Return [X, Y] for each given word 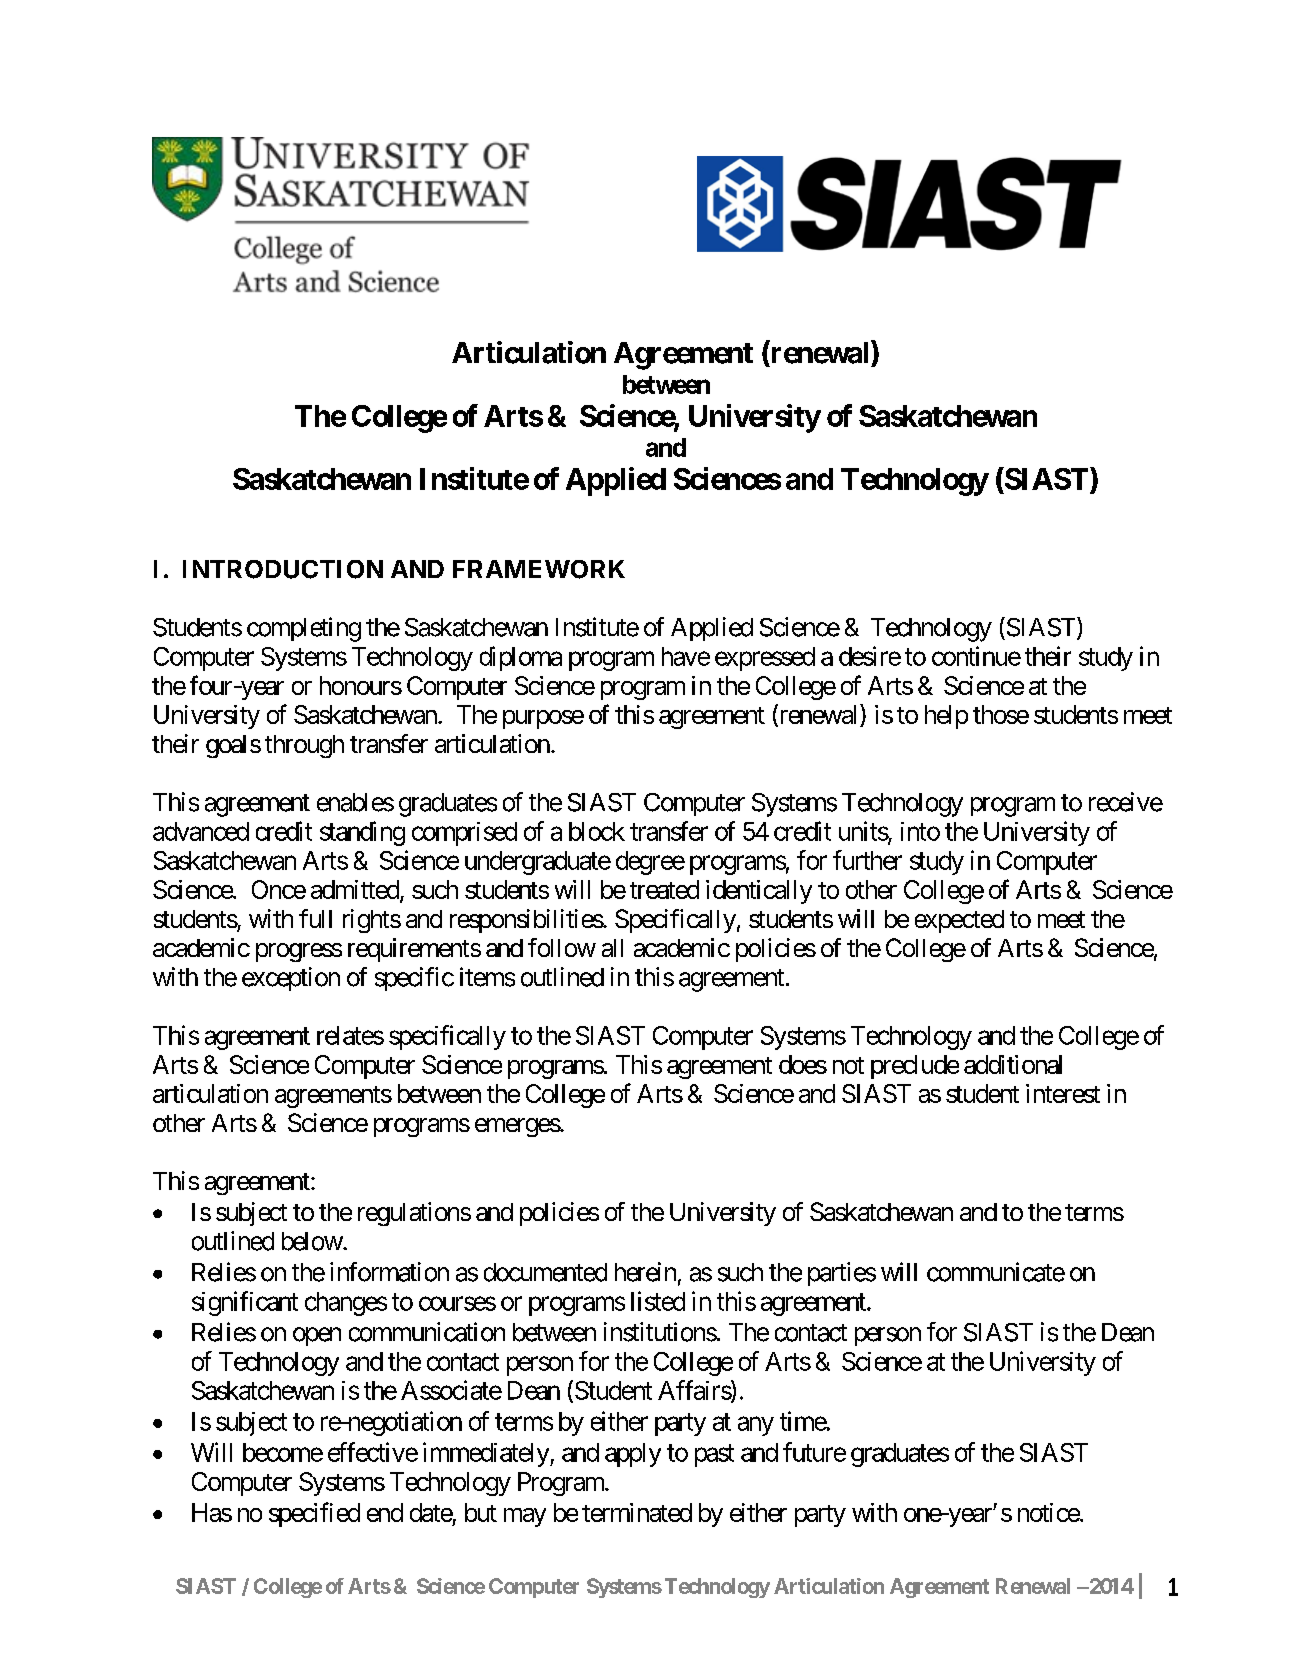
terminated [637, 1512]
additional [1013, 1064]
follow [562, 947]
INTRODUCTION [283, 569]
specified [314, 1514]
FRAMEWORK [539, 569]
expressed [765, 659]
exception [291, 979]
